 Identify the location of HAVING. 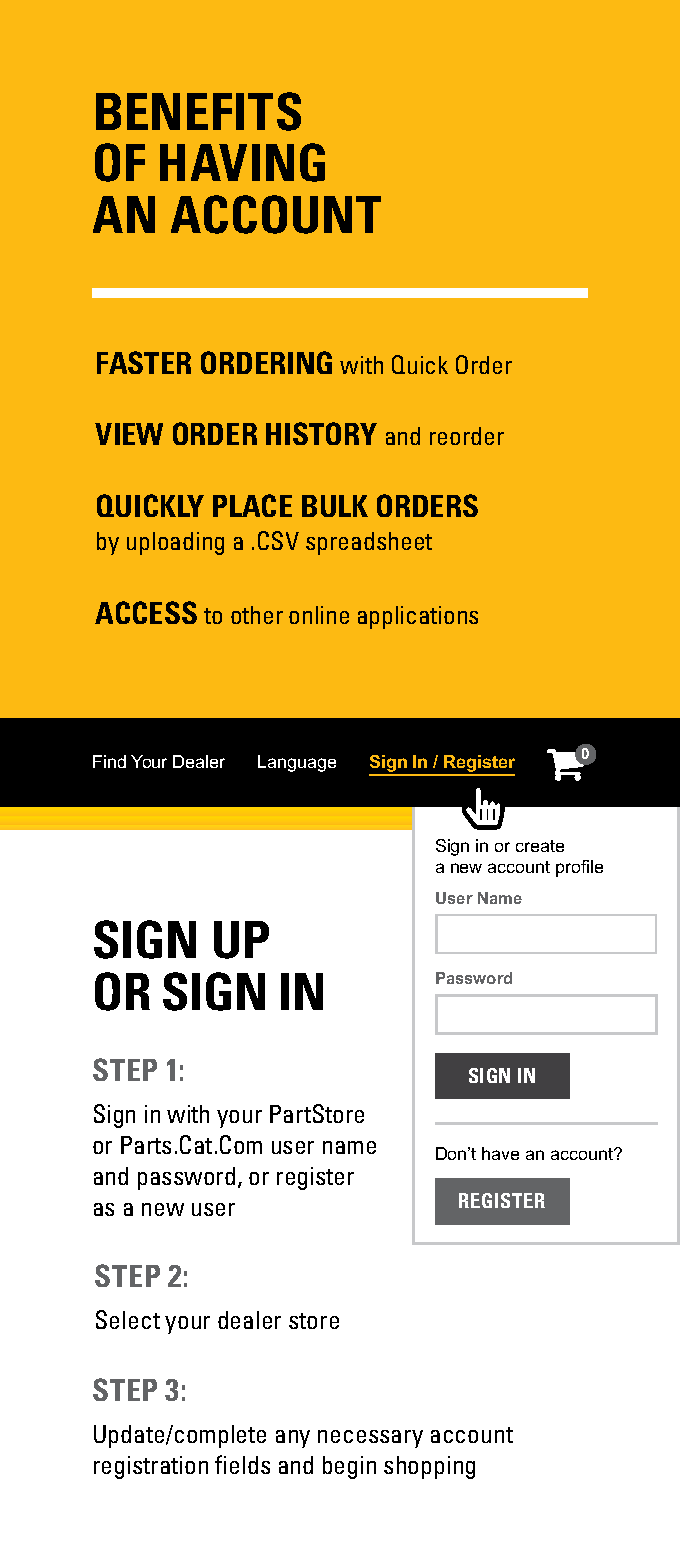
(242, 162).
